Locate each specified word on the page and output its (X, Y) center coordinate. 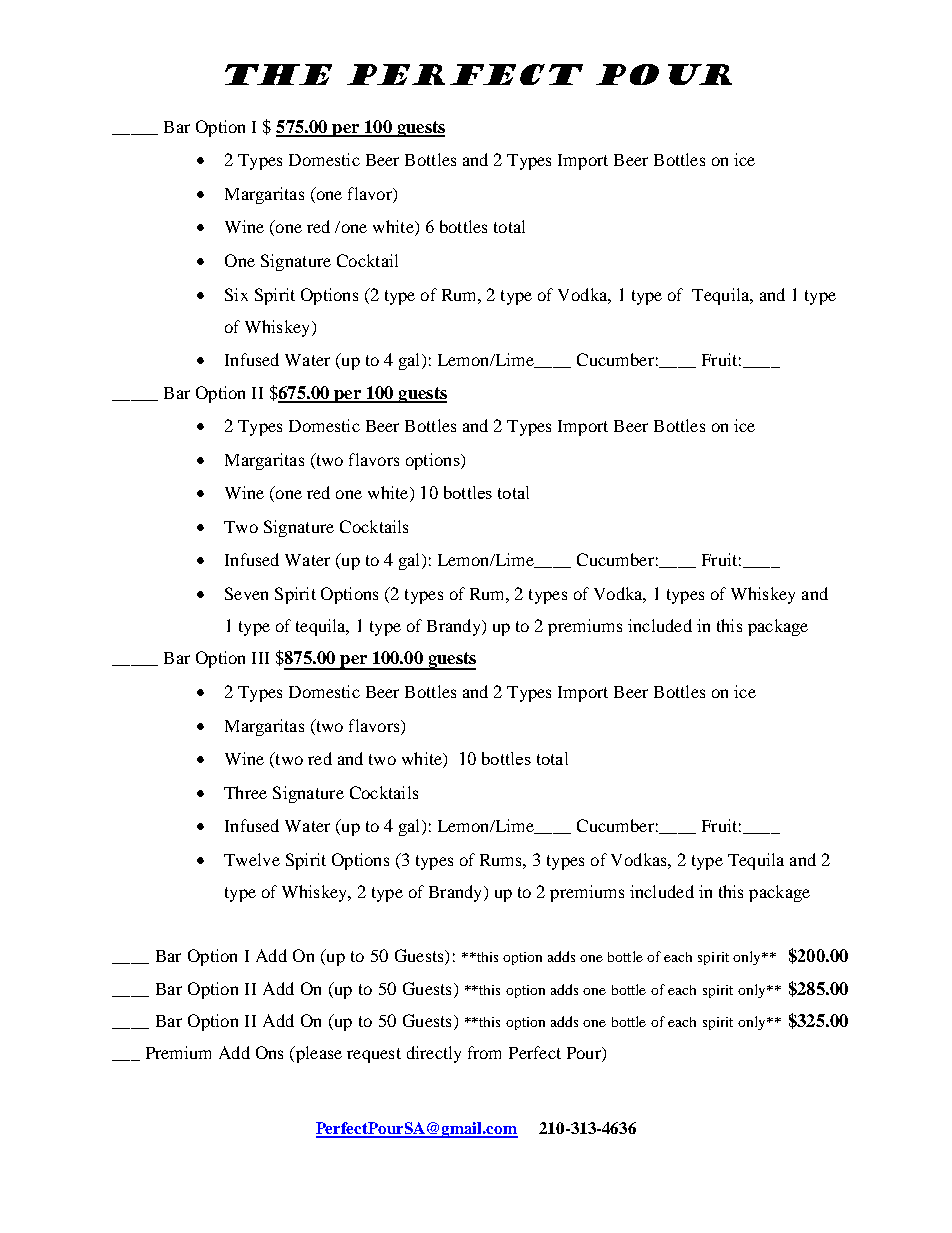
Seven (246, 593)
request (374, 1055)
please (317, 1054)
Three (245, 792)
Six (236, 294)
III (260, 658)
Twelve (252, 859)
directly (434, 1054)
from (484, 1052)
